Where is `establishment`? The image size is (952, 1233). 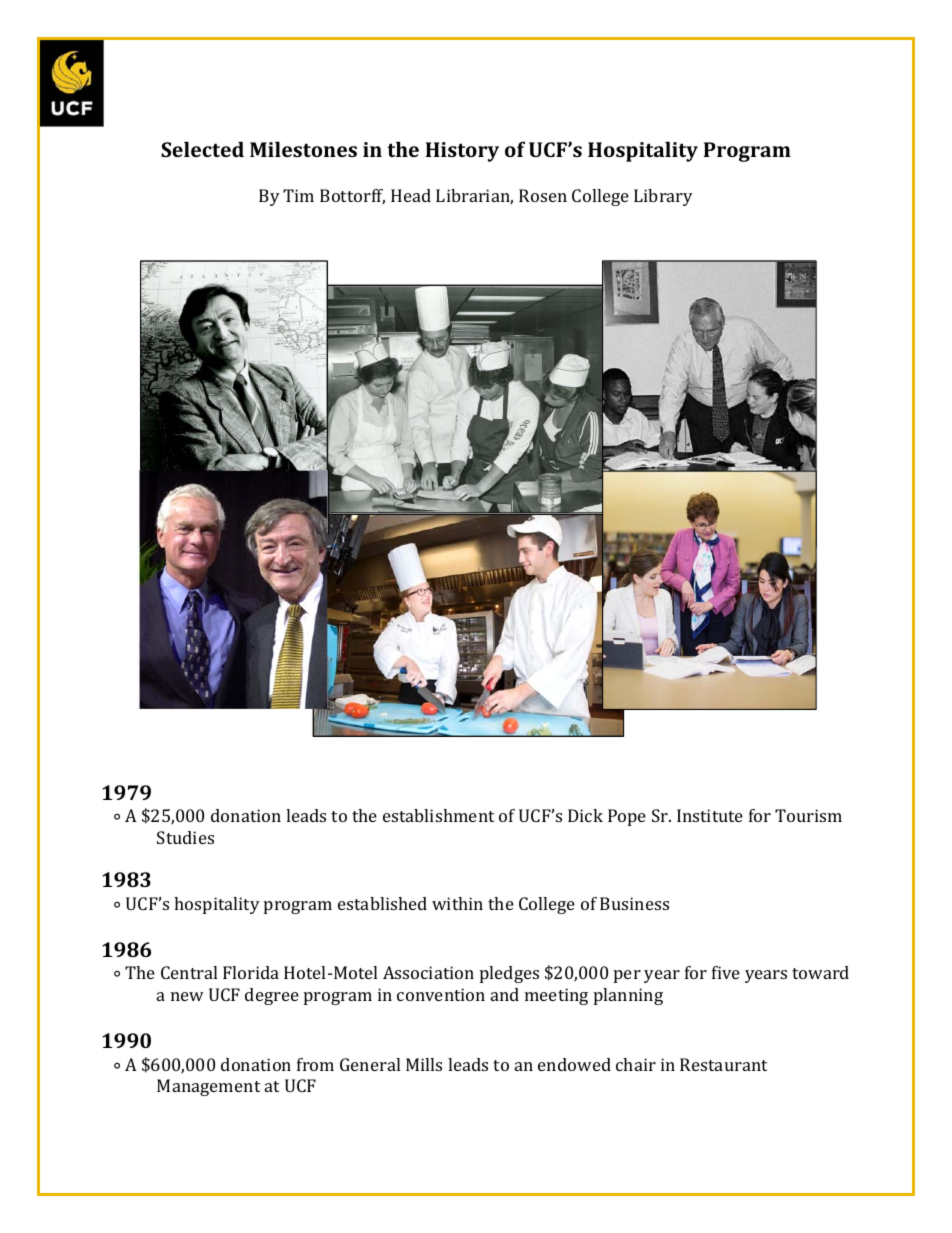
establishment is located at coordinates (438, 815).
